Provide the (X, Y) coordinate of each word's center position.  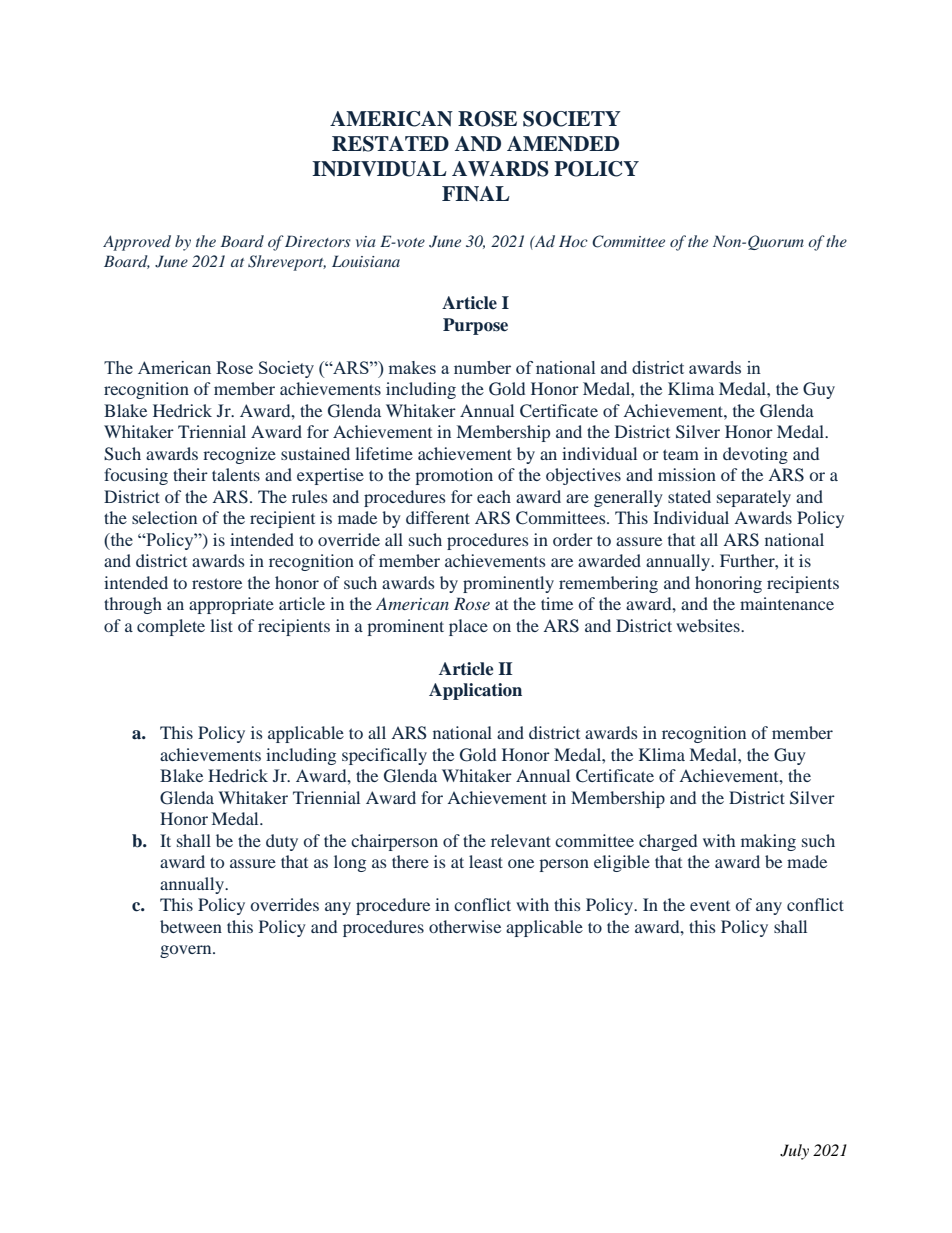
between (191, 926)
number (482, 367)
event (710, 906)
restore (217, 583)
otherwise (465, 926)
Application (475, 691)
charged (668, 842)
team (681, 454)
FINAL (476, 193)
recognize (239, 455)
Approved (137, 243)
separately (754, 498)
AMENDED (563, 143)
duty (282, 842)
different (438, 517)
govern (187, 951)
